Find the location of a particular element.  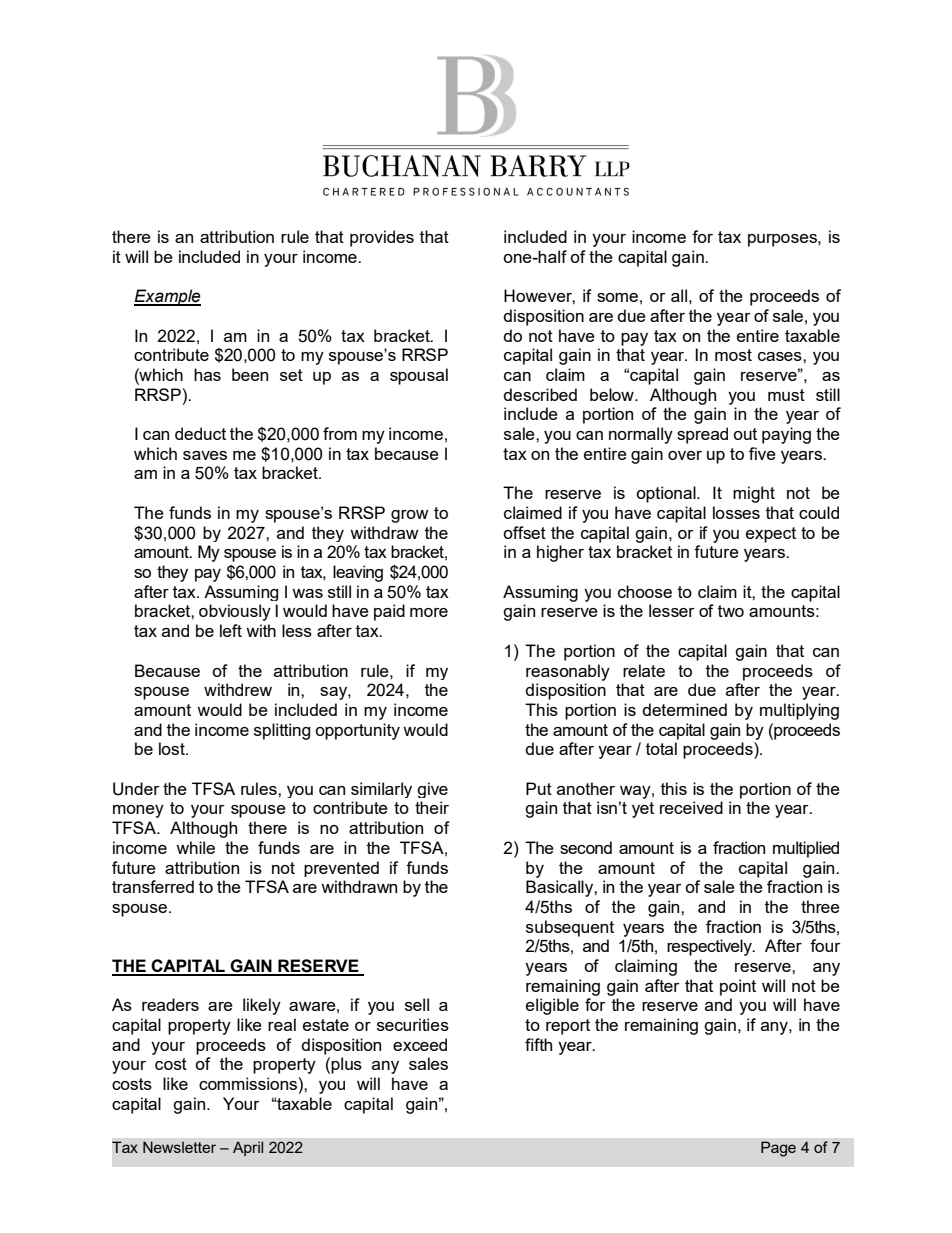

their is located at coordinates (432, 807).
